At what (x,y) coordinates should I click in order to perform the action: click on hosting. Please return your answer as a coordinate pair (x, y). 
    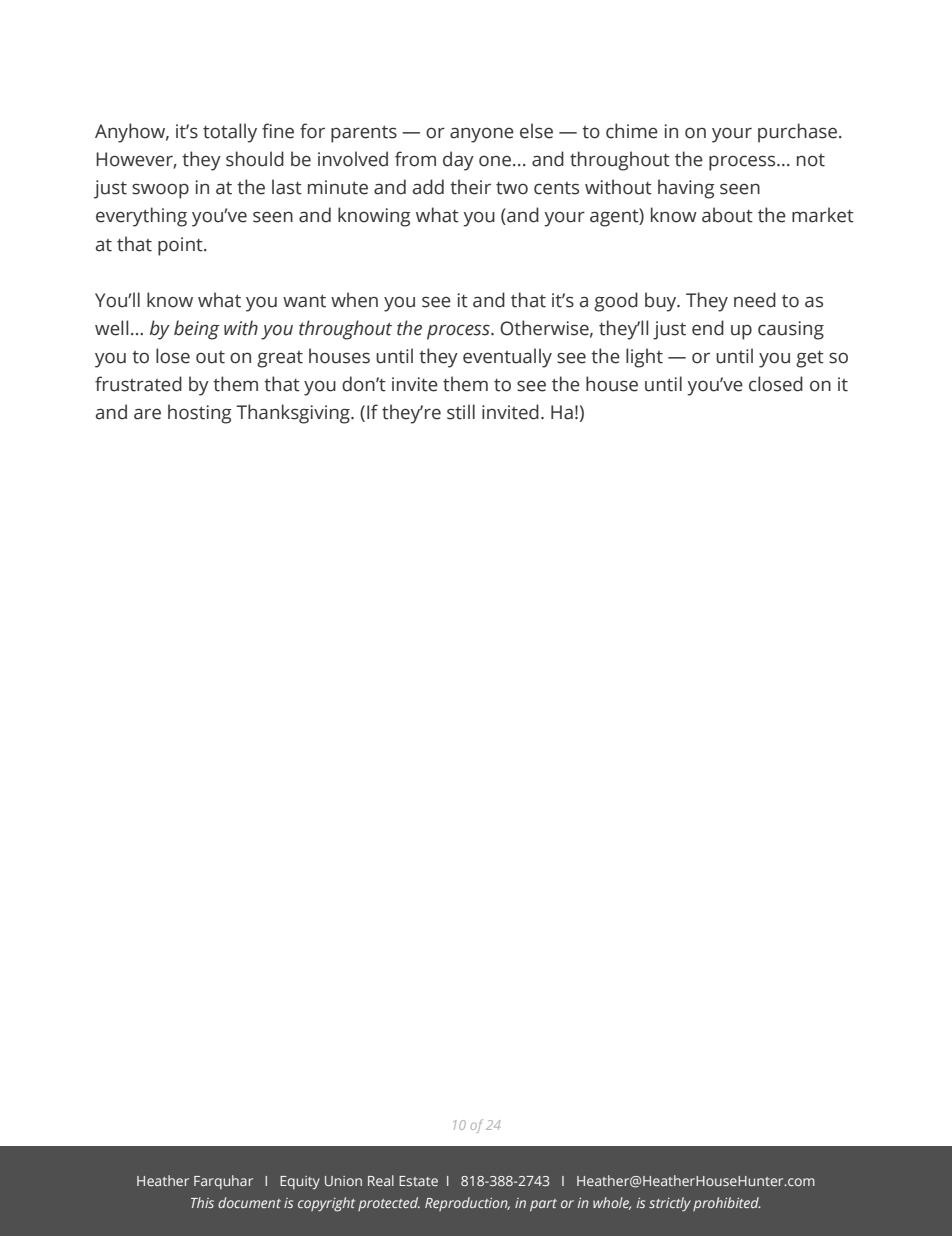
    Looking at the image, I should click on (200, 414).
